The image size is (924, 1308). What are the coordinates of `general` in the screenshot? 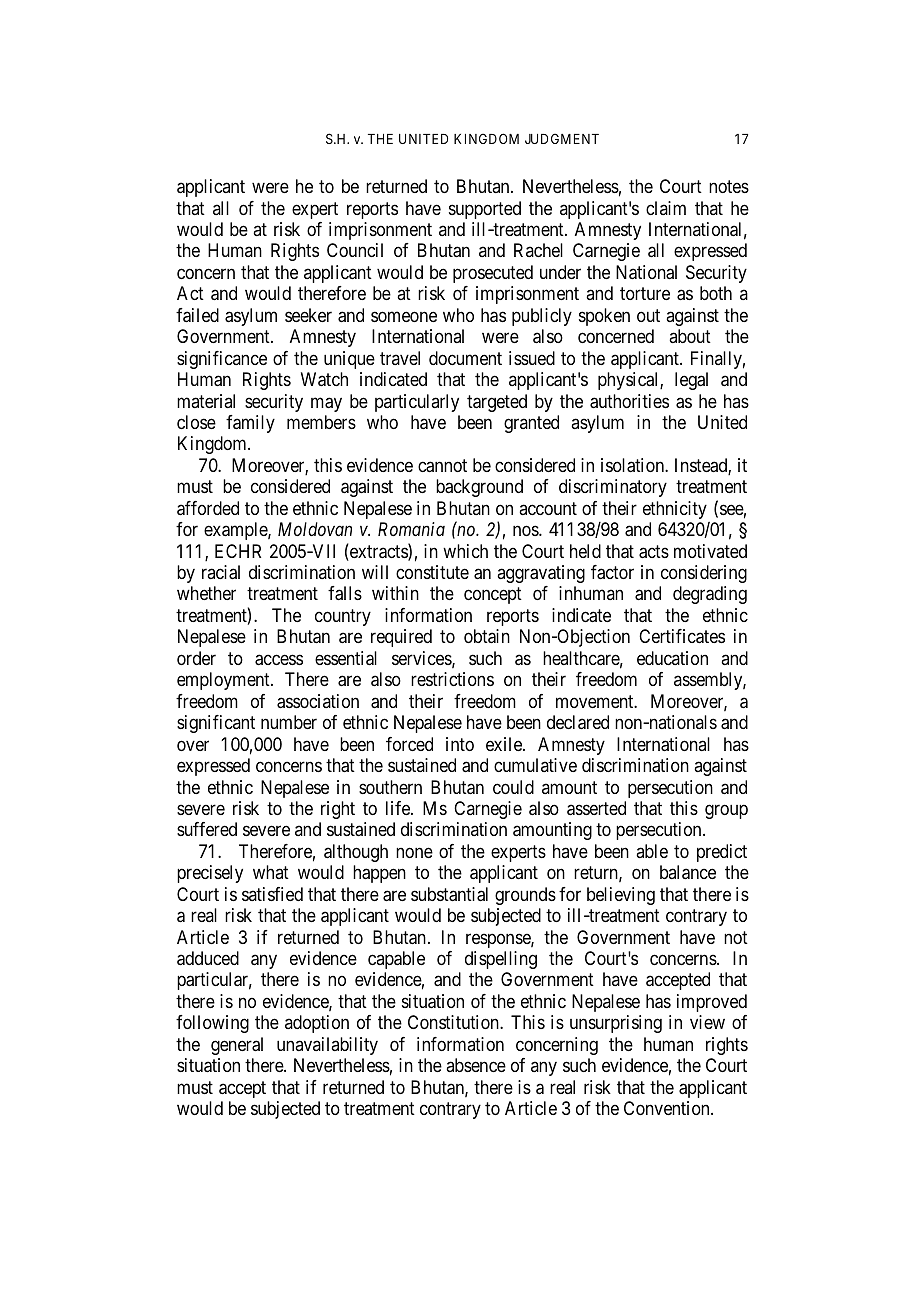 It's located at (237, 1046).
